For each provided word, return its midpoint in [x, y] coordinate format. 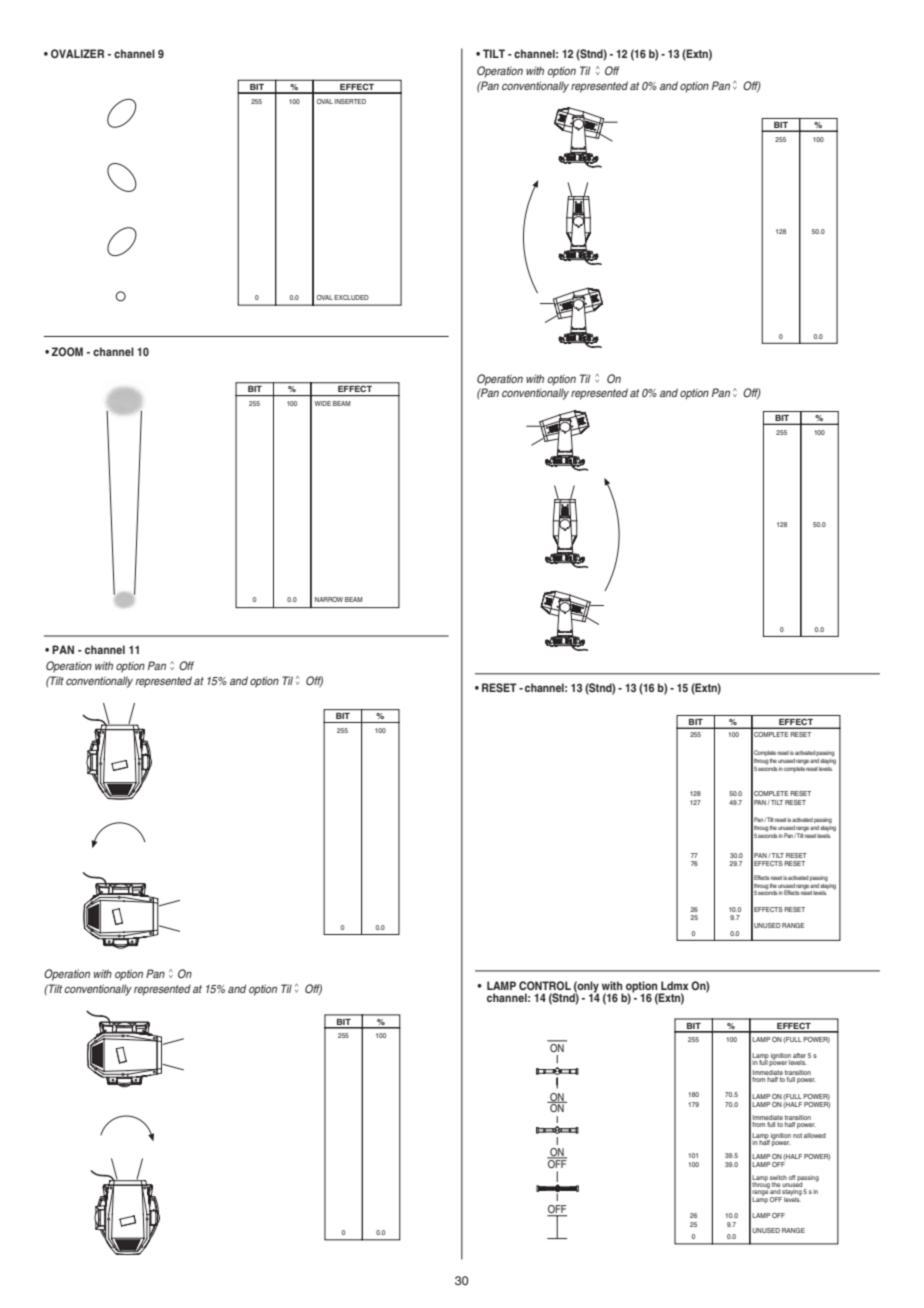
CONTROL [545, 986]
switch [778, 1177]
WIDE [322, 403]
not [797, 1135]
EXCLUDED [351, 297]
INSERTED [350, 101]
